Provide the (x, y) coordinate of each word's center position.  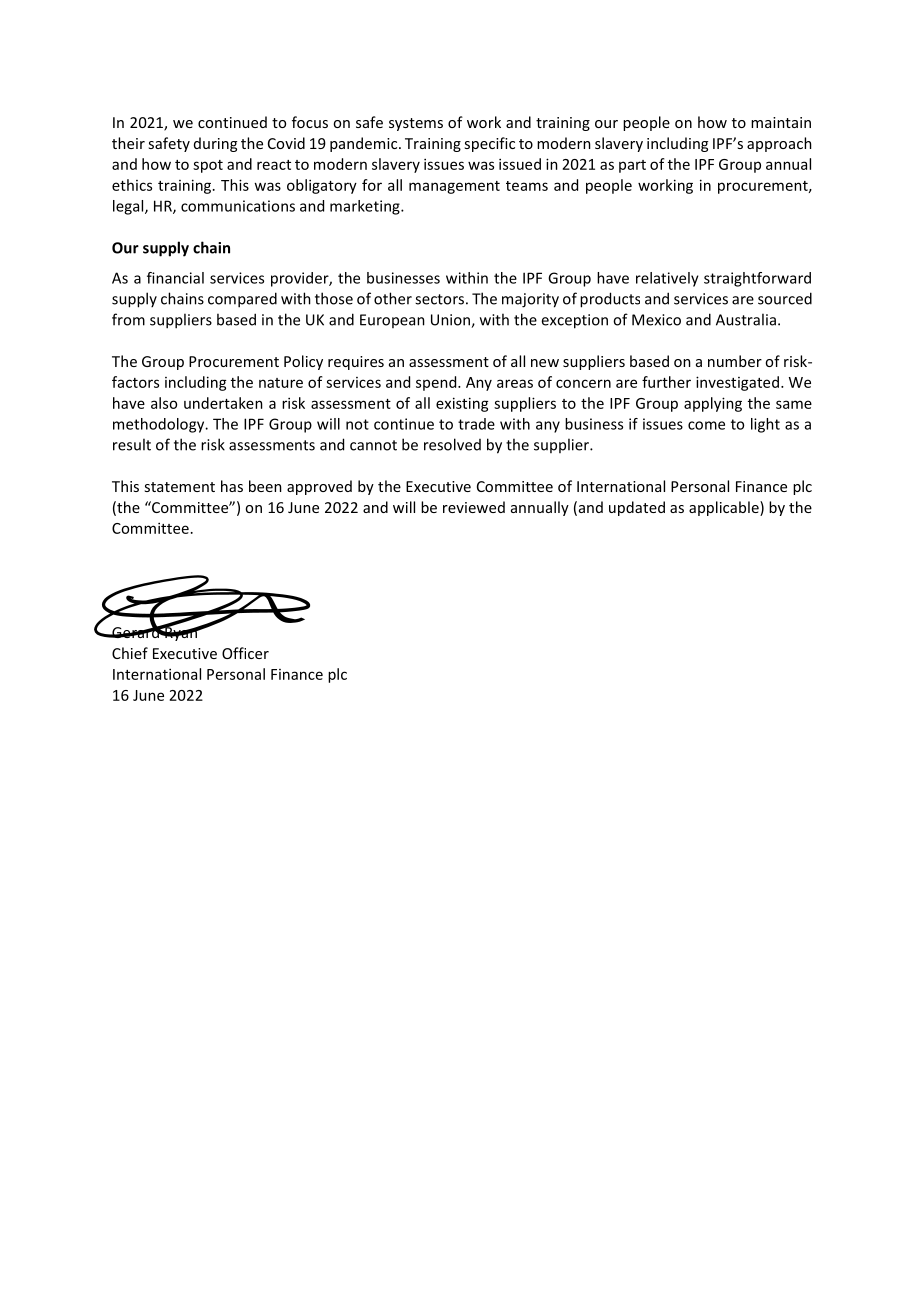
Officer (245, 653)
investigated (737, 383)
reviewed (474, 507)
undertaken (223, 403)
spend (437, 383)
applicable (725, 508)
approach (779, 144)
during (215, 144)
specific (489, 144)
